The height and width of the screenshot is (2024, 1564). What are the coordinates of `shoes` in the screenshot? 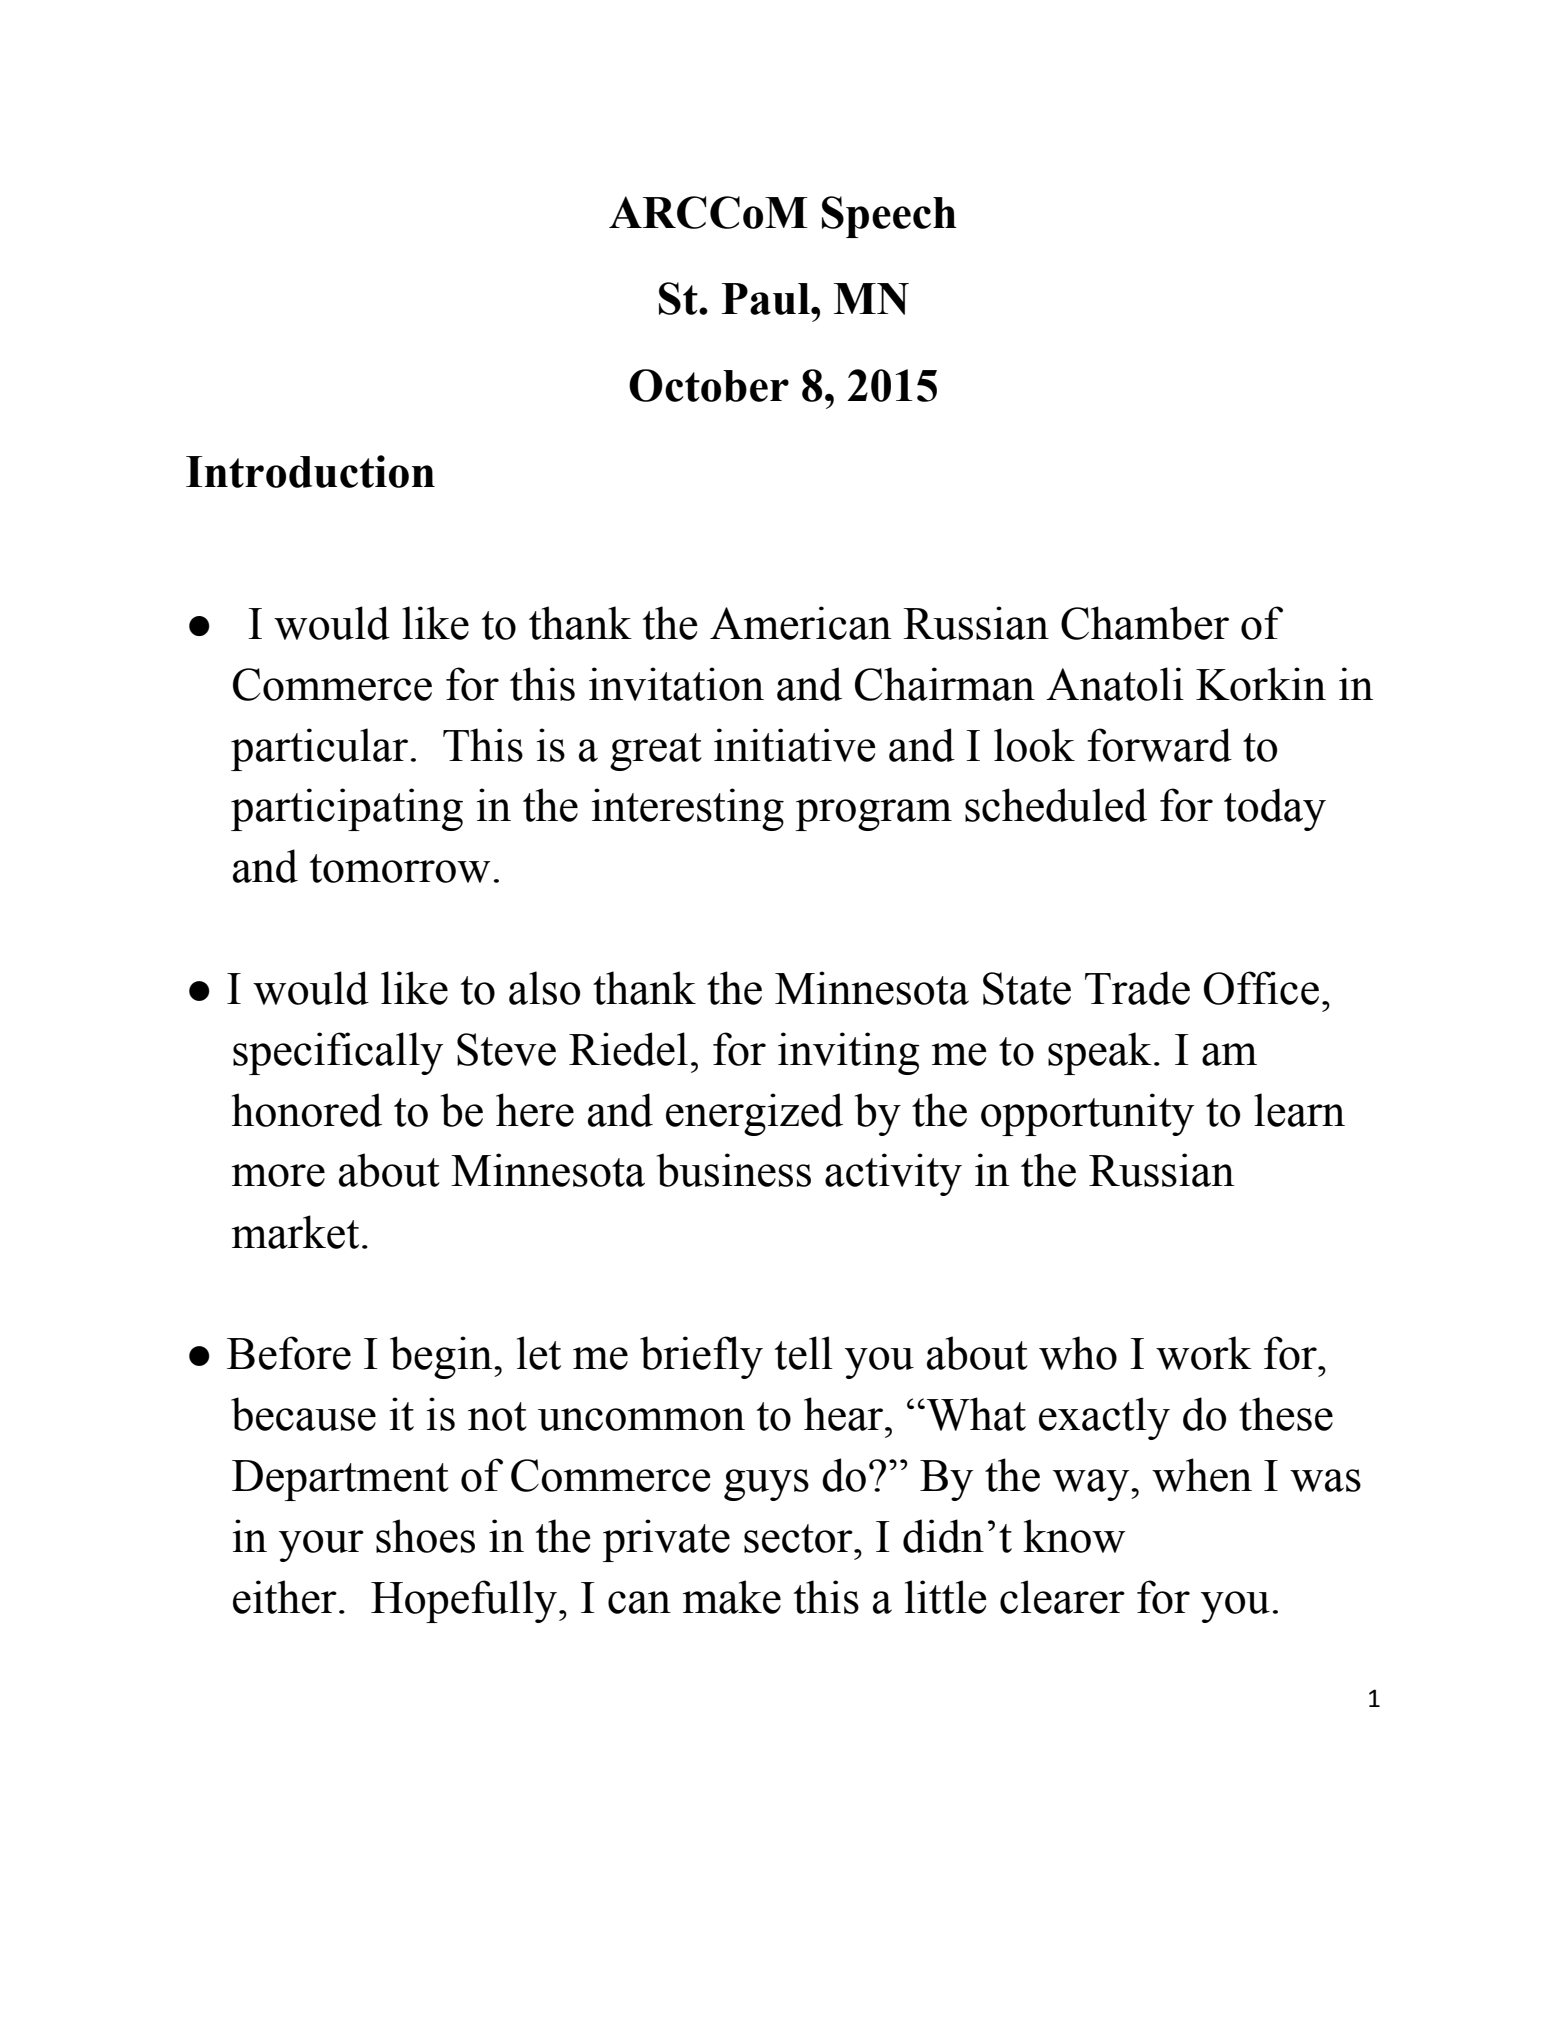 It's located at (425, 1536).
